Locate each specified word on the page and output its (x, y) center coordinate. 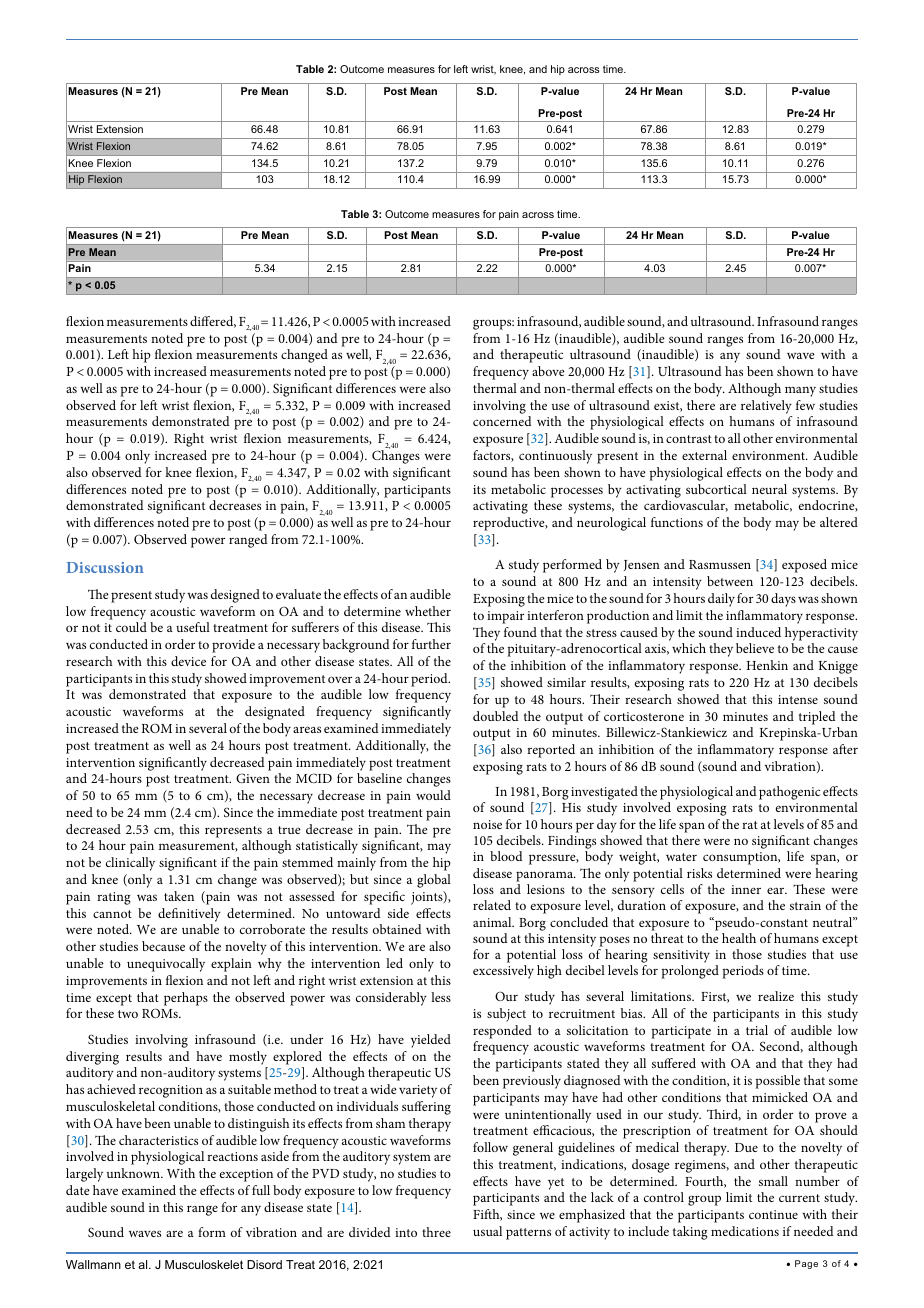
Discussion (105, 567)
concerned (502, 421)
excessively (503, 972)
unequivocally (166, 965)
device (188, 661)
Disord (264, 1264)
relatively (766, 407)
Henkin (767, 665)
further (431, 644)
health (739, 938)
